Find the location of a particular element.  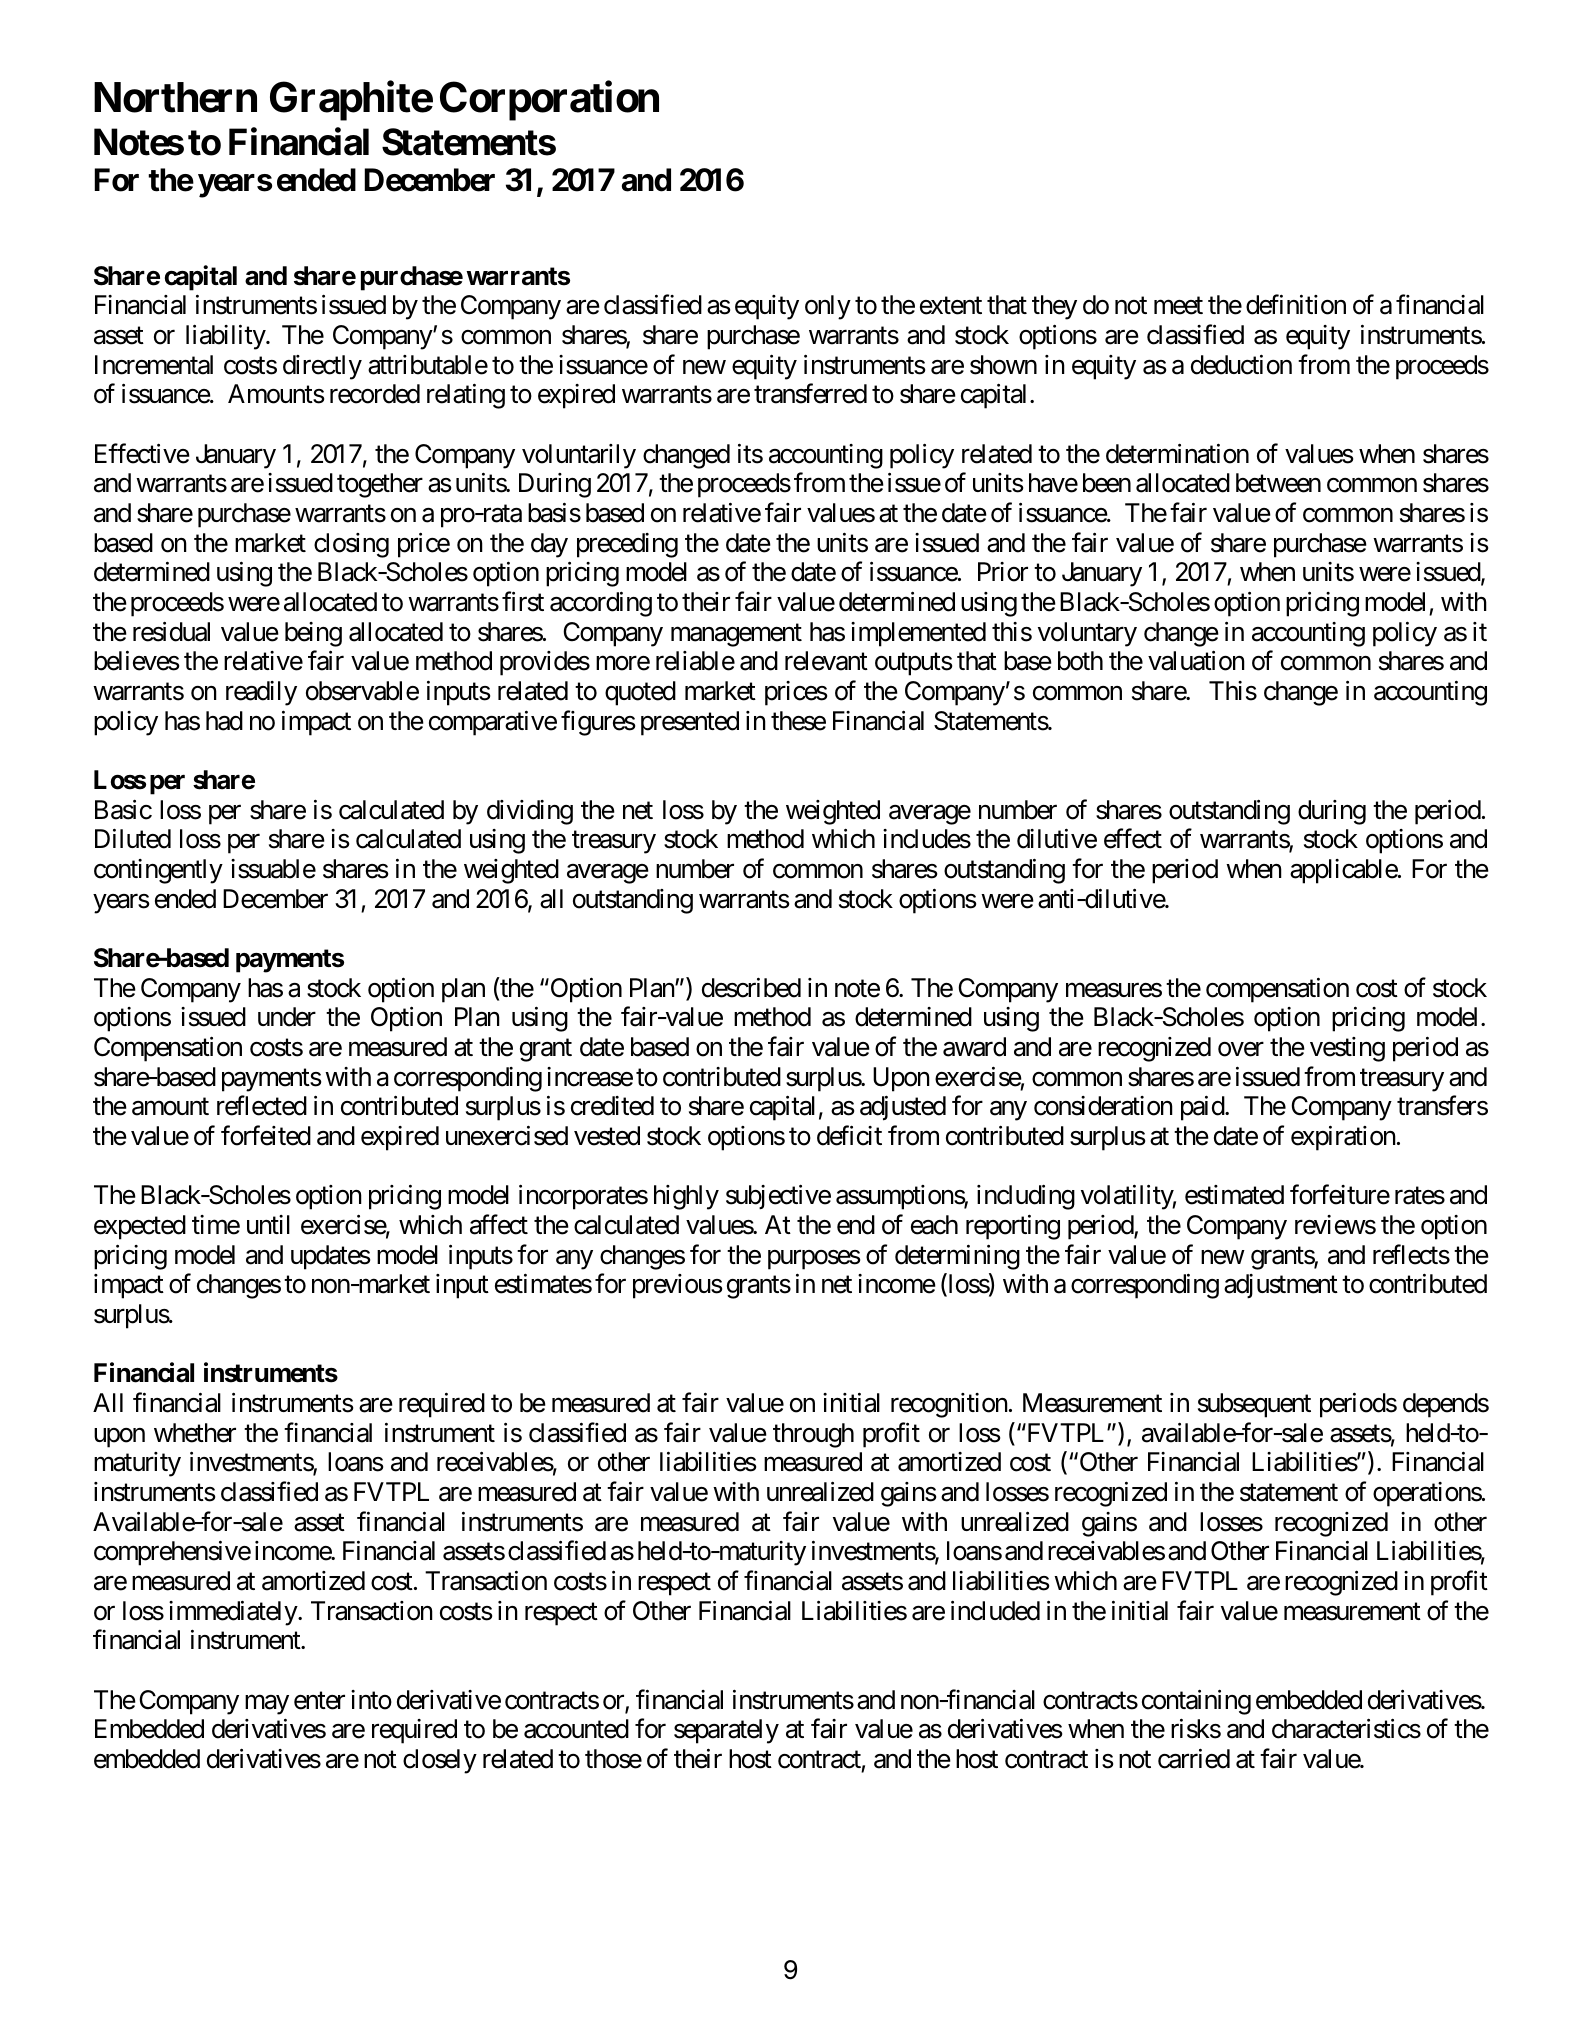

may is located at coordinates (267, 1705).
